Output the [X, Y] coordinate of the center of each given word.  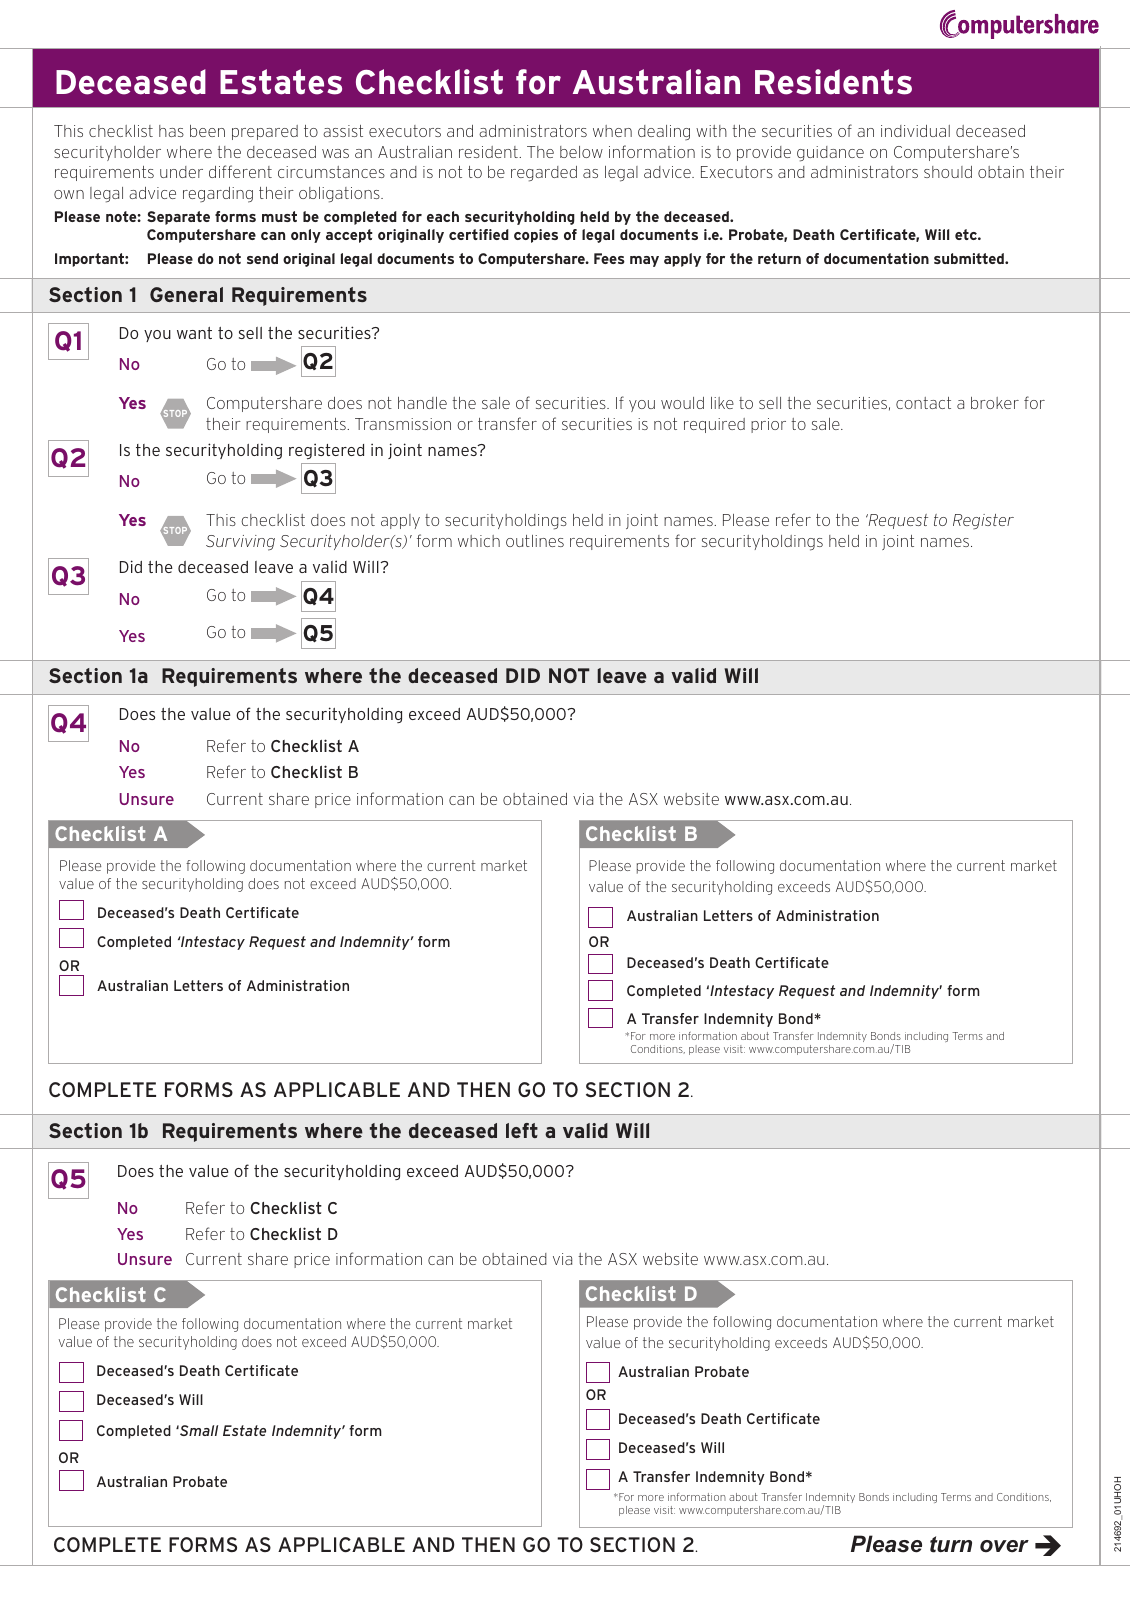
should [948, 172]
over [1004, 1546]
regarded [544, 174]
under [181, 172]
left [522, 1130]
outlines [535, 541]
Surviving [240, 543]
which [479, 541]
